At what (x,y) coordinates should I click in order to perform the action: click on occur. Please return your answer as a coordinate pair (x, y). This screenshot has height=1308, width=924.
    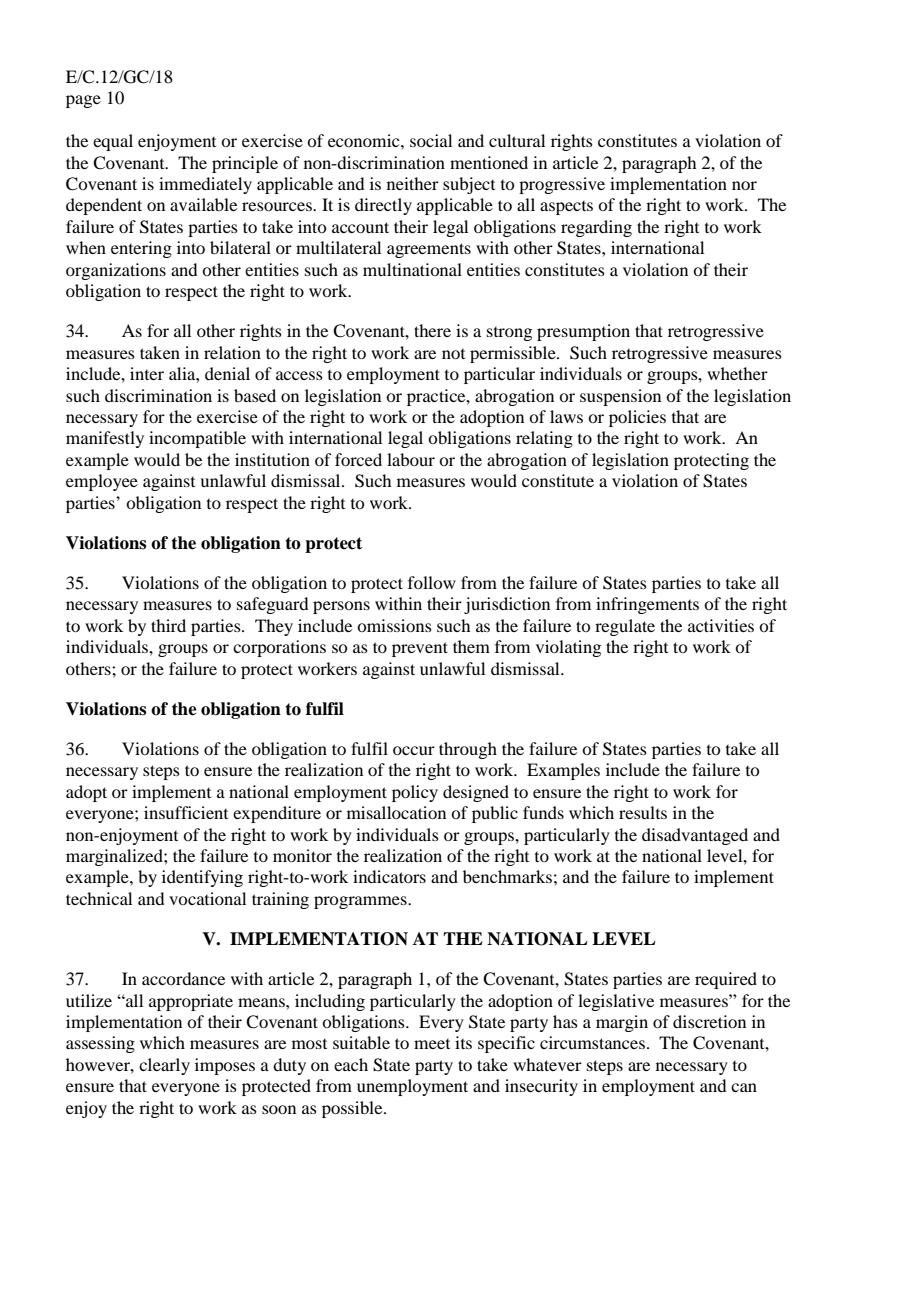
    Looking at the image, I should click on (414, 750).
